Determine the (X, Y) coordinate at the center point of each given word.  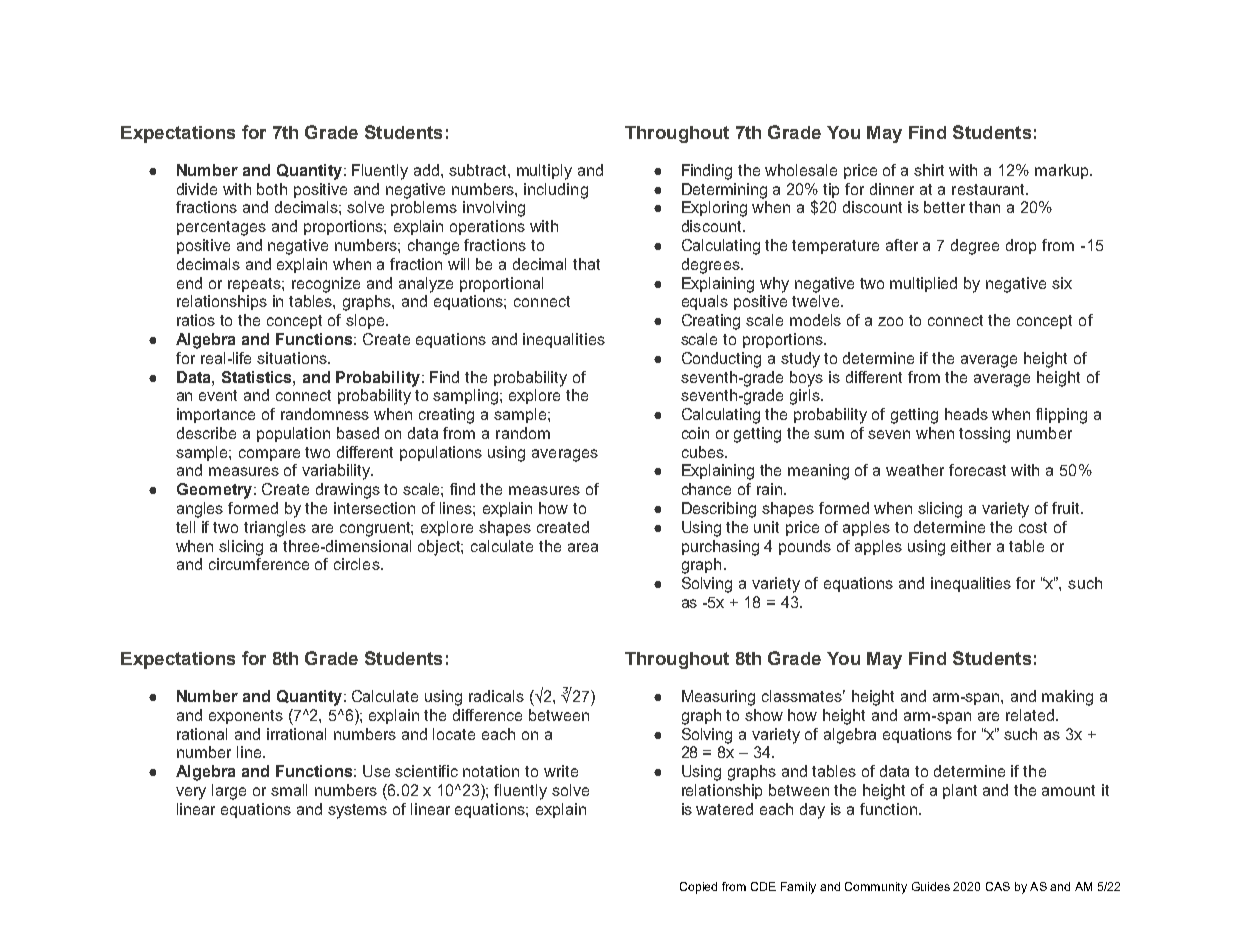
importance (216, 415)
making (1067, 698)
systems (357, 811)
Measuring (718, 698)
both (272, 189)
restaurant (989, 189)
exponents (246, 717)
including (556, 191)
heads (966, 414)
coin (695, 433)
